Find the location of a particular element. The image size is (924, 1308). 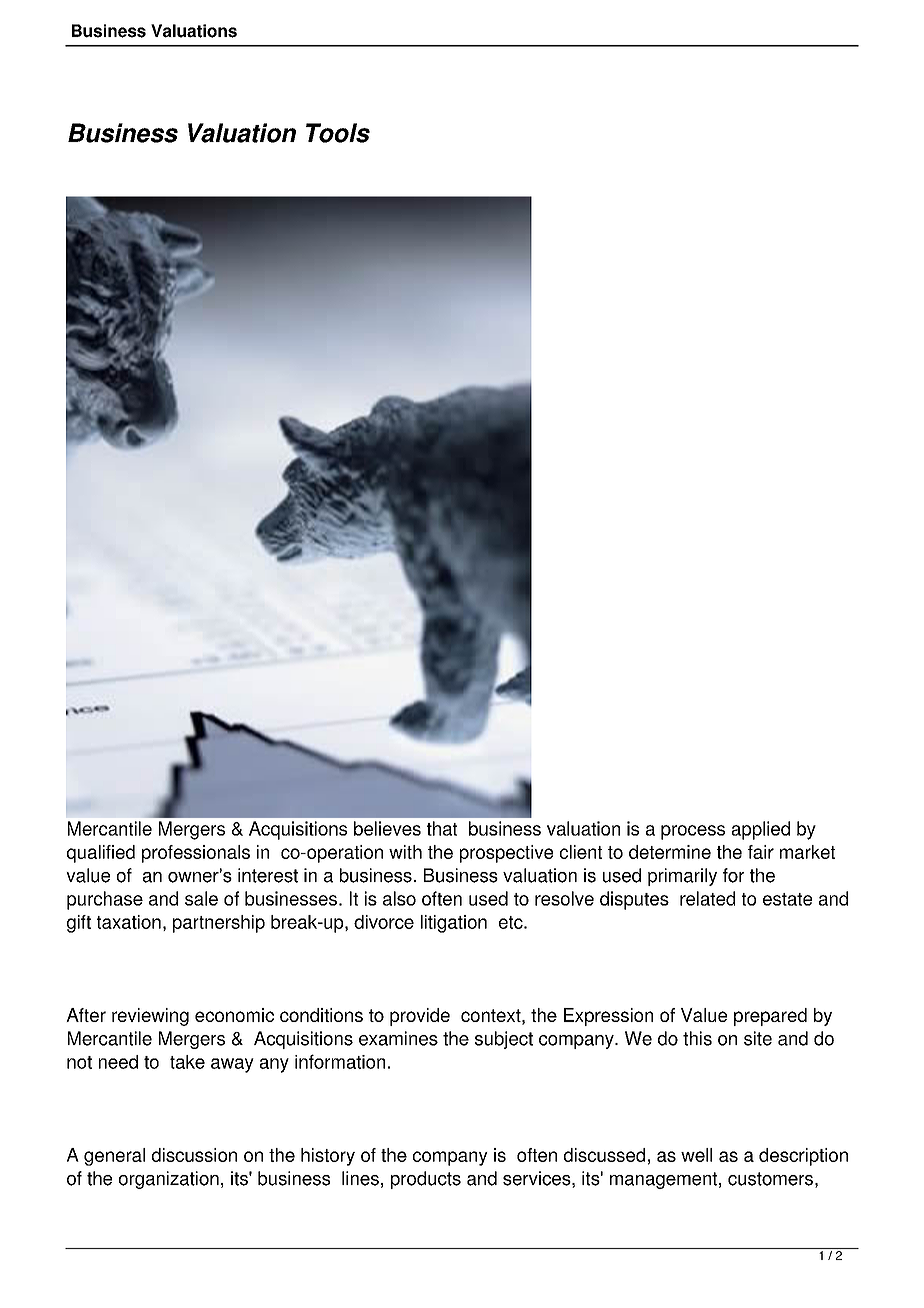

related is located at coordinates (707, 898).
